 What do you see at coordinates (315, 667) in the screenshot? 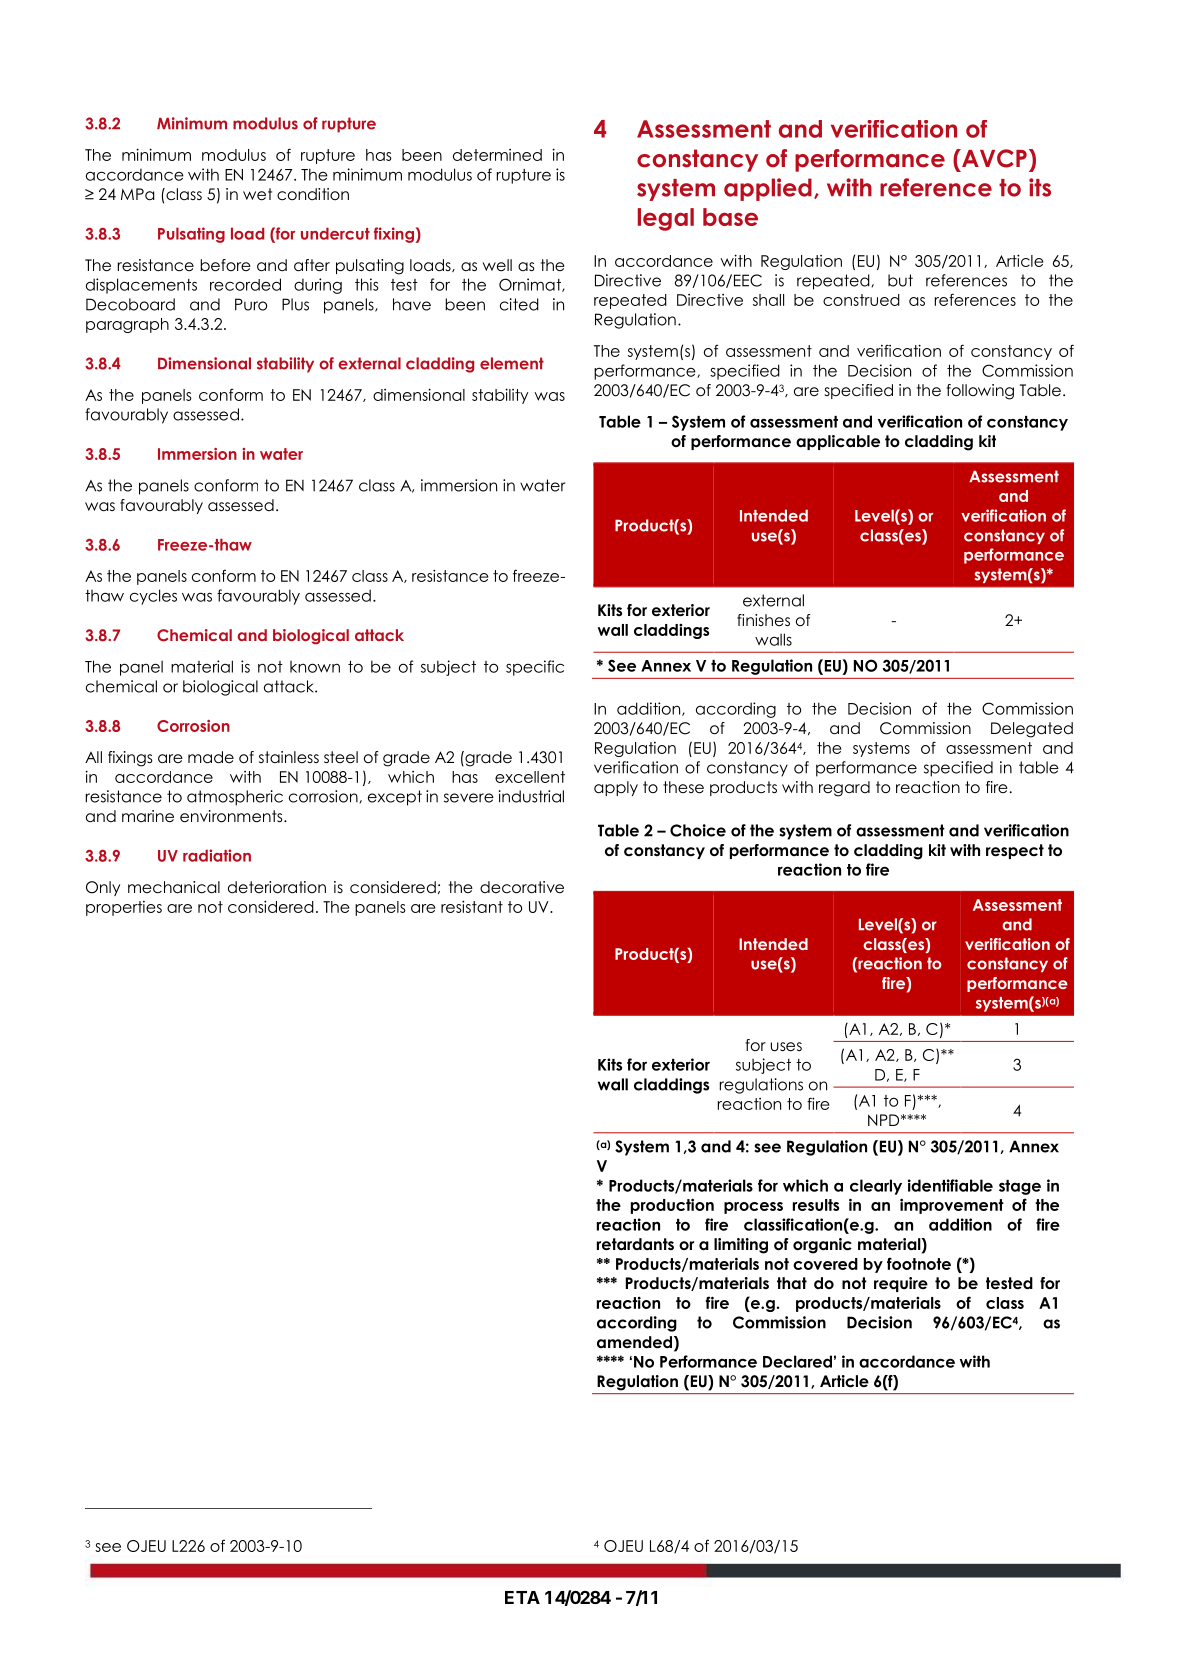
I see `known` at bounding box center [315, 667].
